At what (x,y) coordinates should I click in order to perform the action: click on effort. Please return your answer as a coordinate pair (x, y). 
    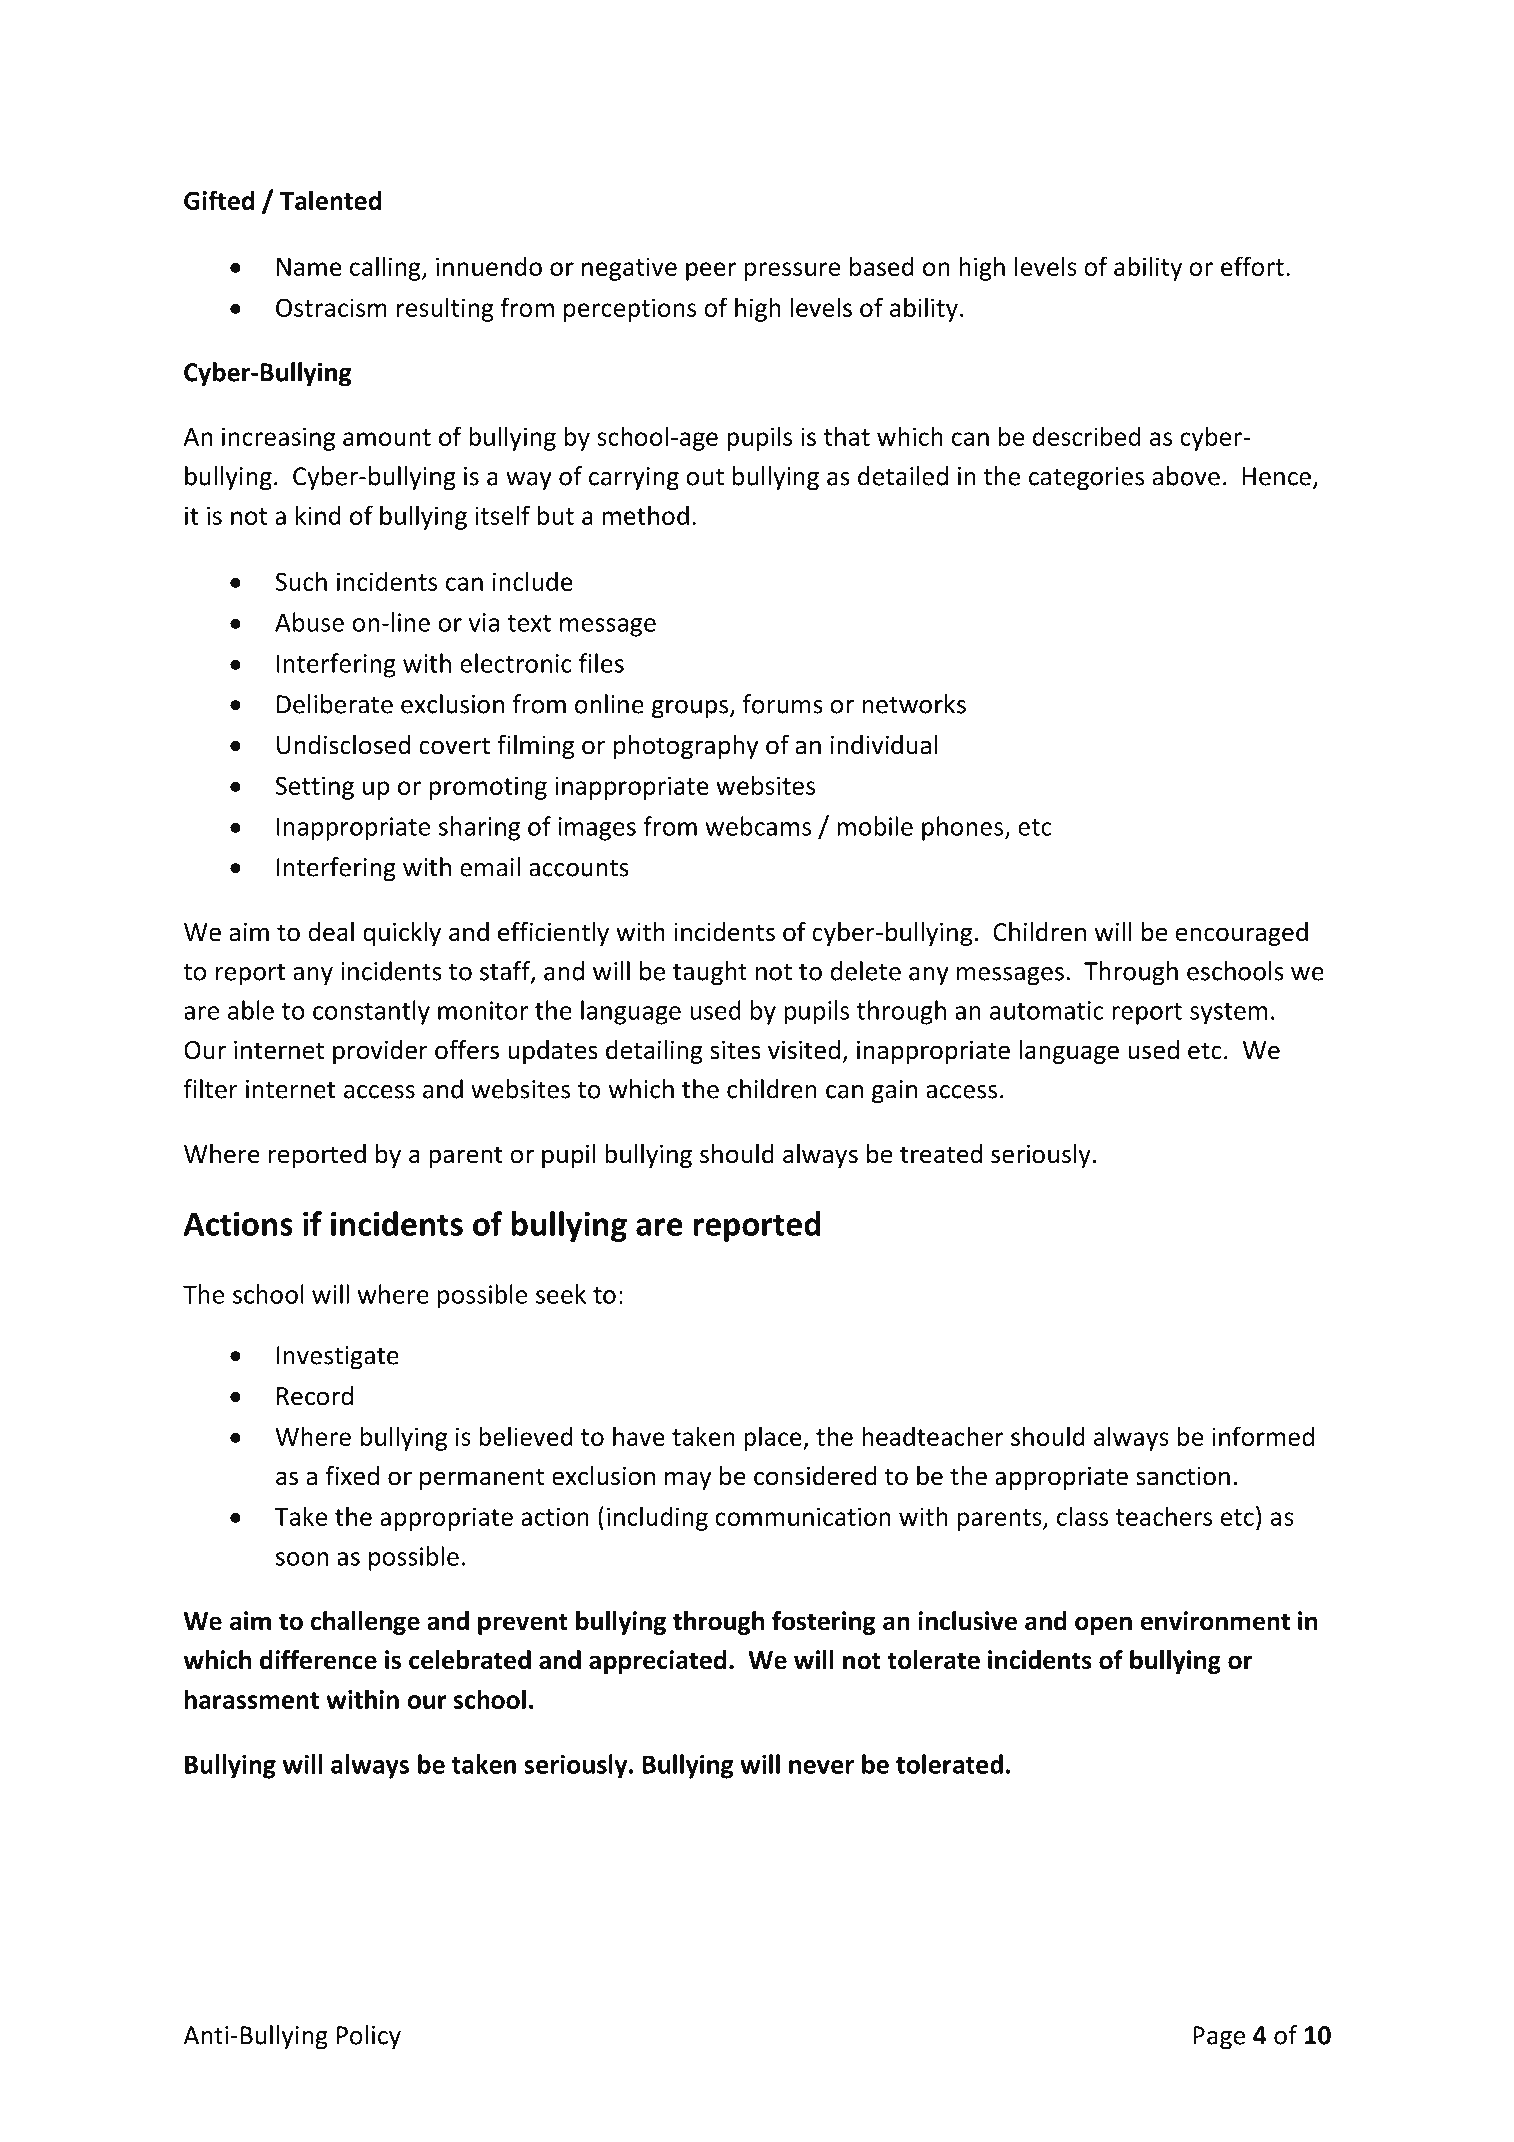
    Looking at the image, I should click on (1252, 266).
